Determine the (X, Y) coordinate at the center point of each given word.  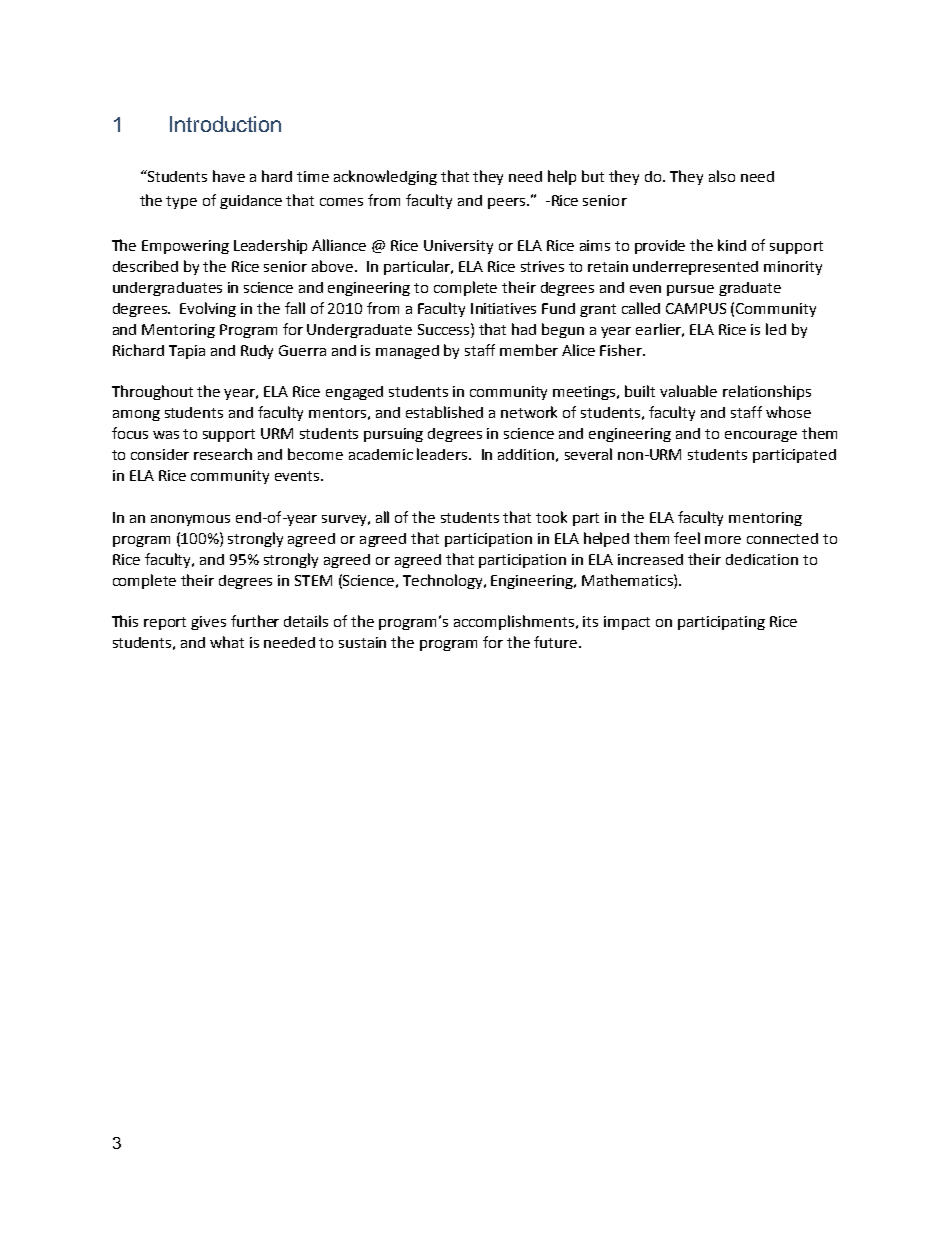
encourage (761, 436)
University (458, 247)
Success (445, 329)
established (444, 412)
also (722, 176)
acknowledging (385, 177)
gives (208, 623)
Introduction (225, 124)
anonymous (190, 520)
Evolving (208, 309)
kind (732, 245)
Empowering (185, 247)
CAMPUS (696, 308)
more (723, 540)
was (166, 435)
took (551, 517)
